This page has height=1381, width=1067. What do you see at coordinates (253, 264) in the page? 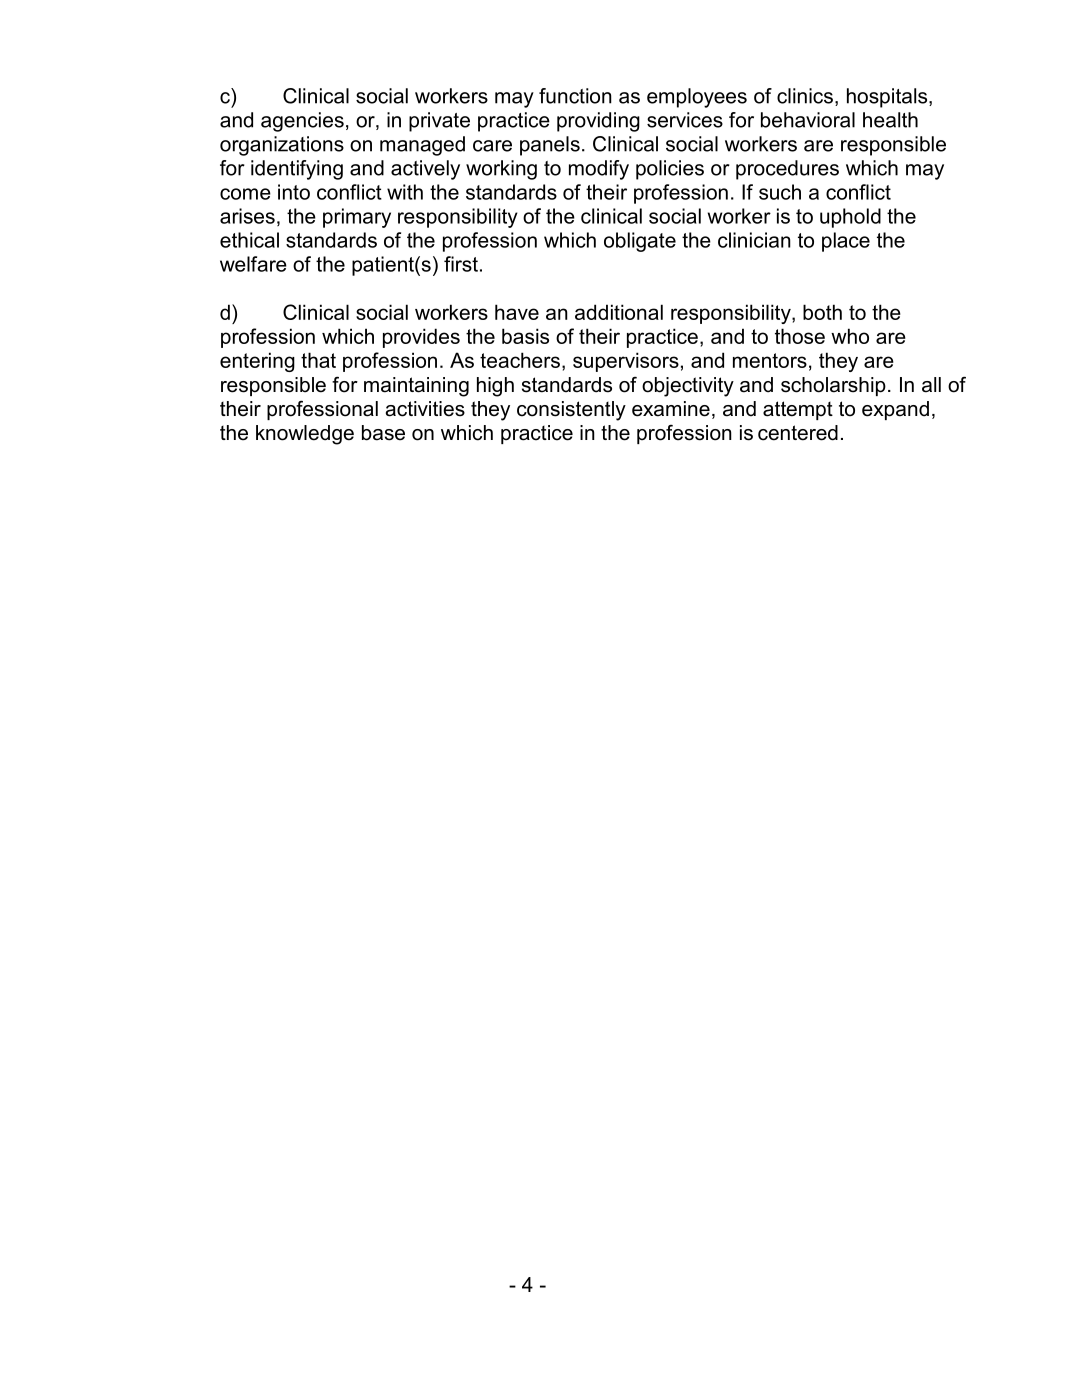
I see `welfare` at bounding box center [253, 264].
